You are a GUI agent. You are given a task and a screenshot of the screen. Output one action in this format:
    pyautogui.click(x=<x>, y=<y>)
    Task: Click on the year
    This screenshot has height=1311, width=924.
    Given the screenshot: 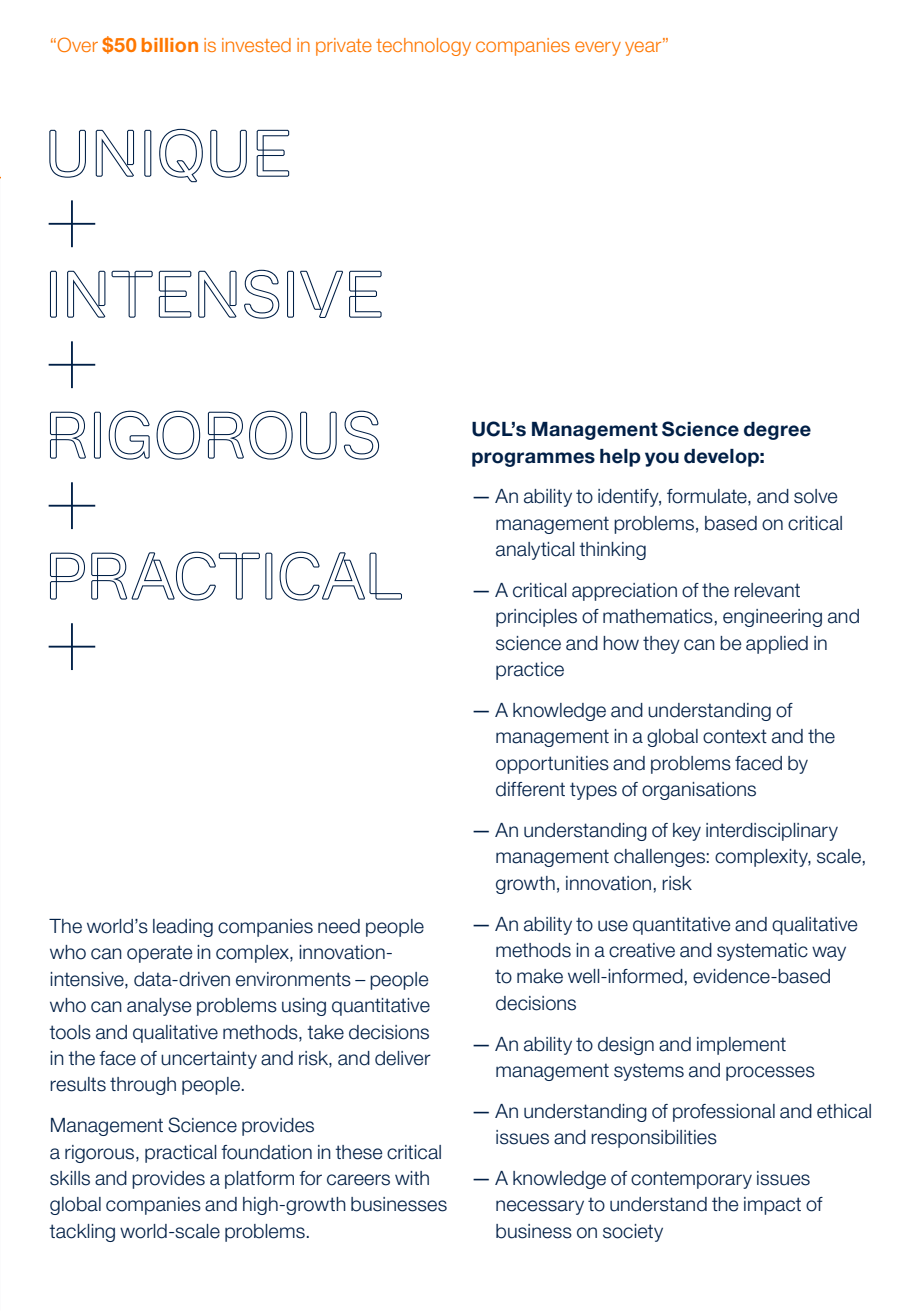 What is the action you would take?
    pyautogui.click(x=644, y=47)
